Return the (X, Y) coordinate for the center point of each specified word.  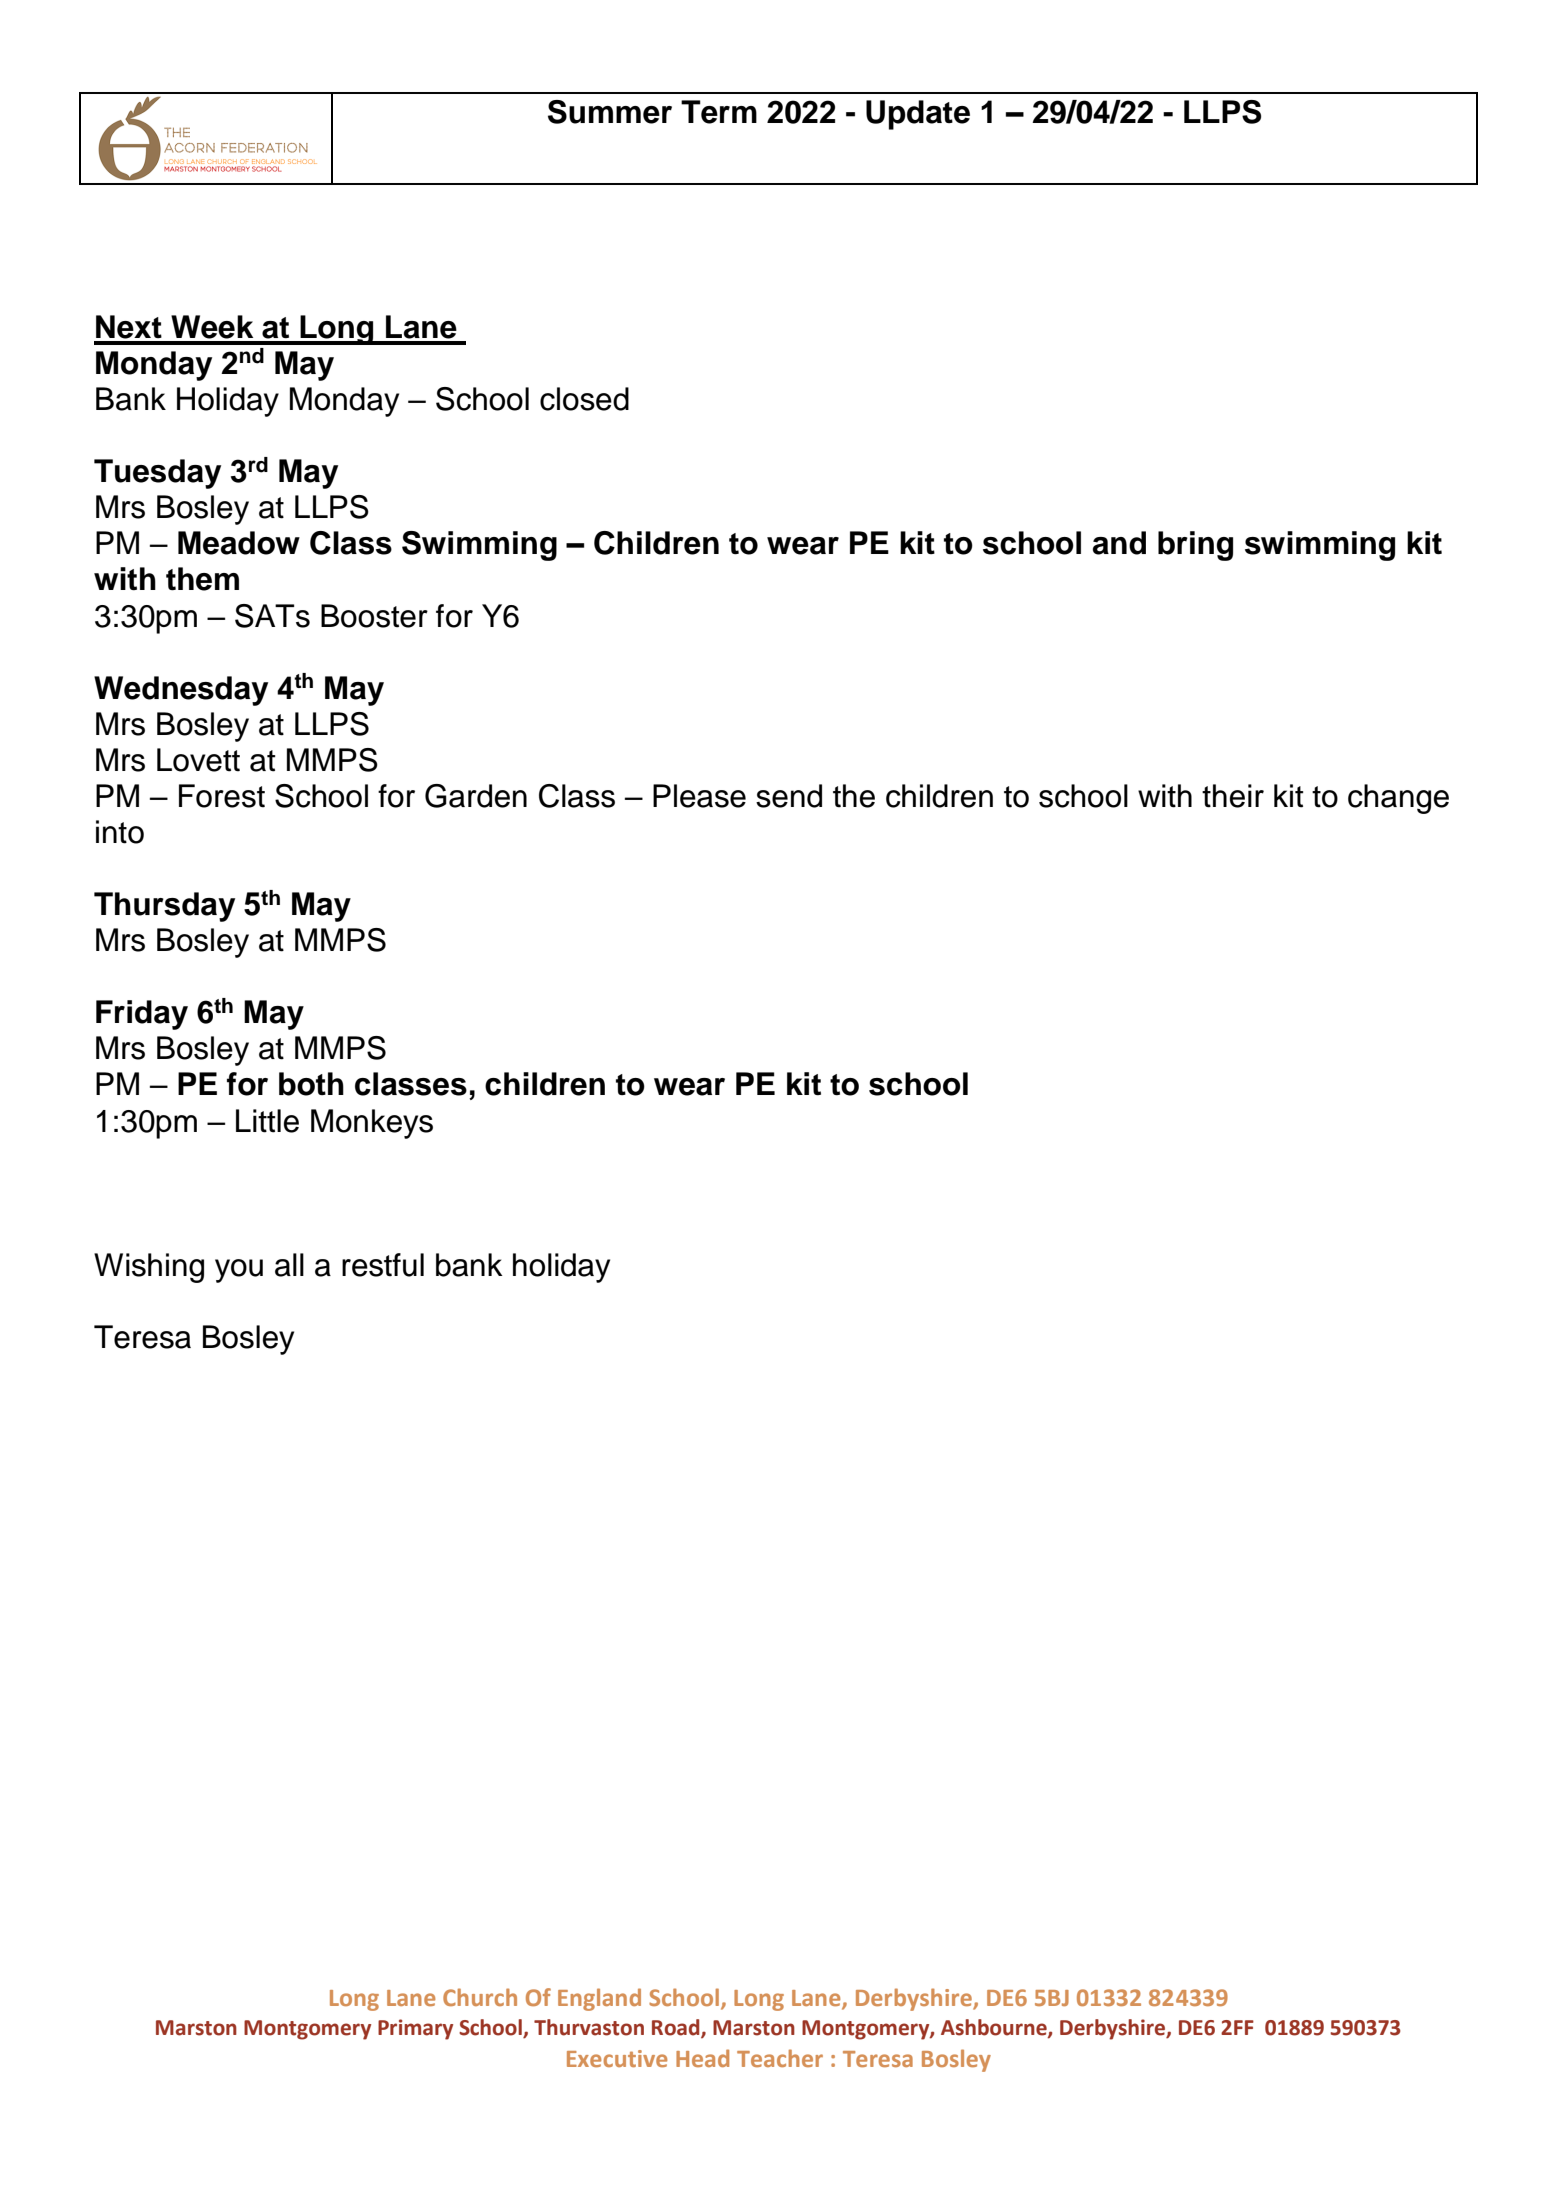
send (789, 796)
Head (702, 2058)
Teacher (780, 2058)
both (311, 1084)
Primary (415, 2029)
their (1233, 796)
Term (719, 112)
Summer (610, 112)
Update (918, 115)
